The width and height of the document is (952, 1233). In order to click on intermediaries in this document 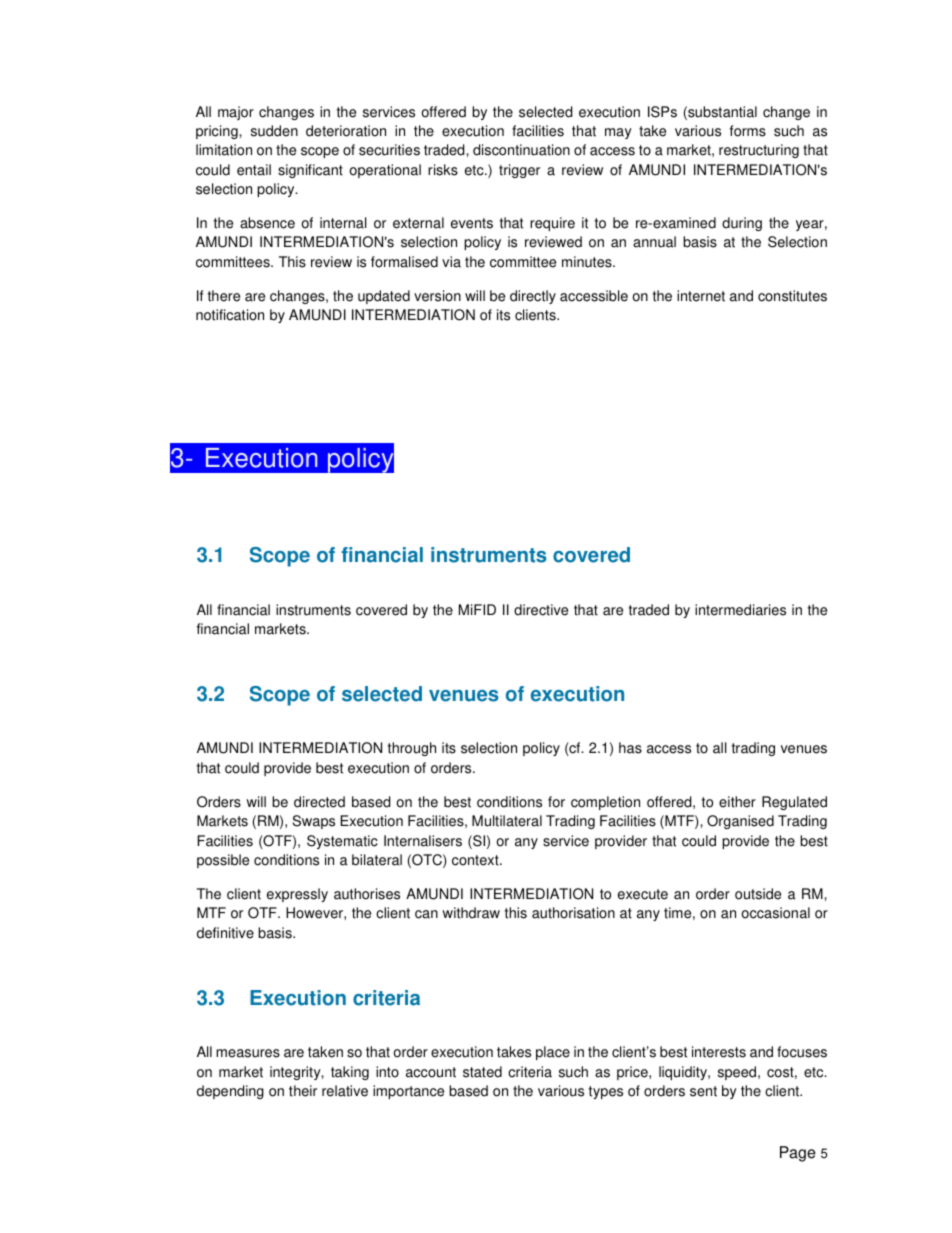, I will do `click(740, 610)`.
